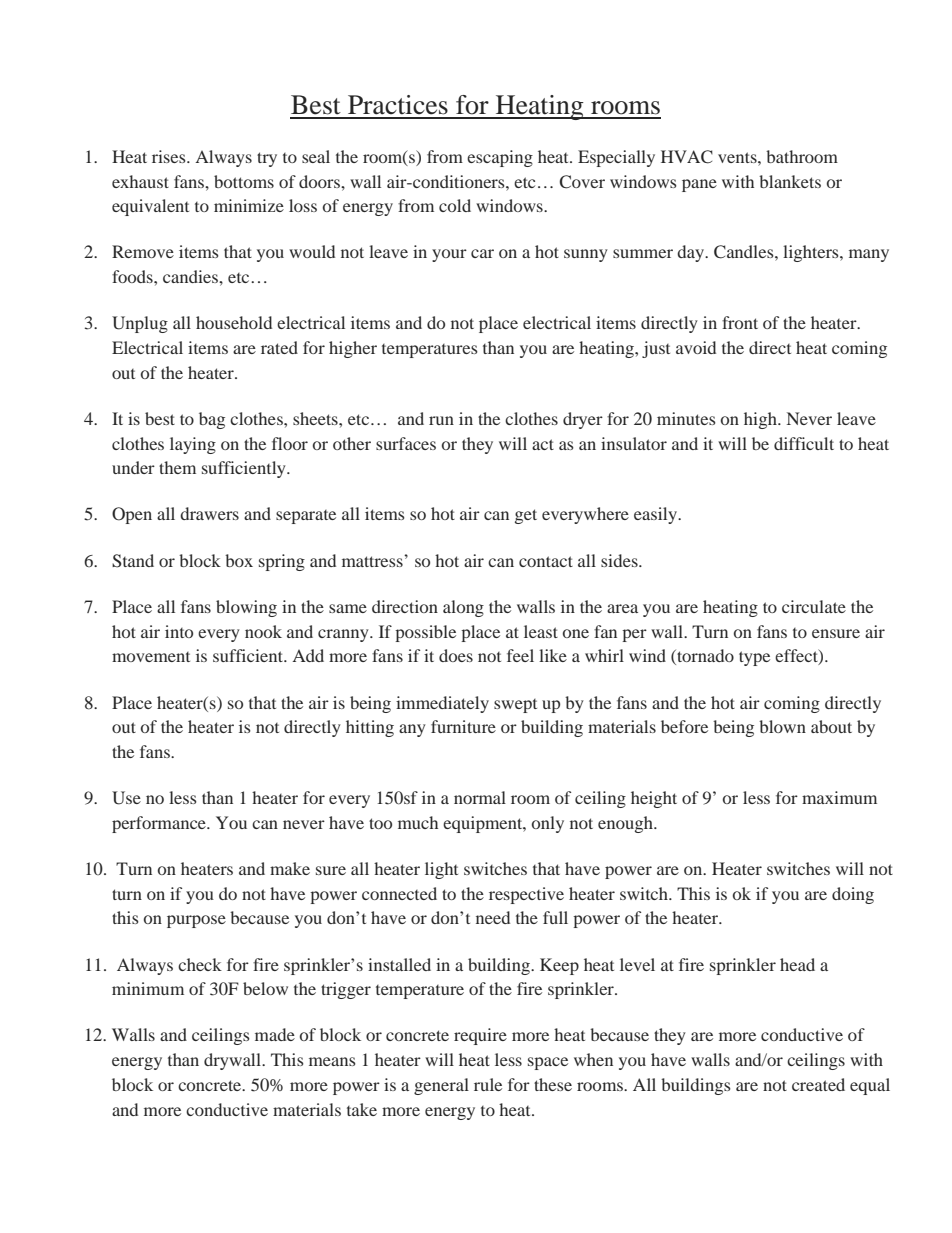  Describe the element at coordinates (179, 631) in the page. I see `into` at that location.
